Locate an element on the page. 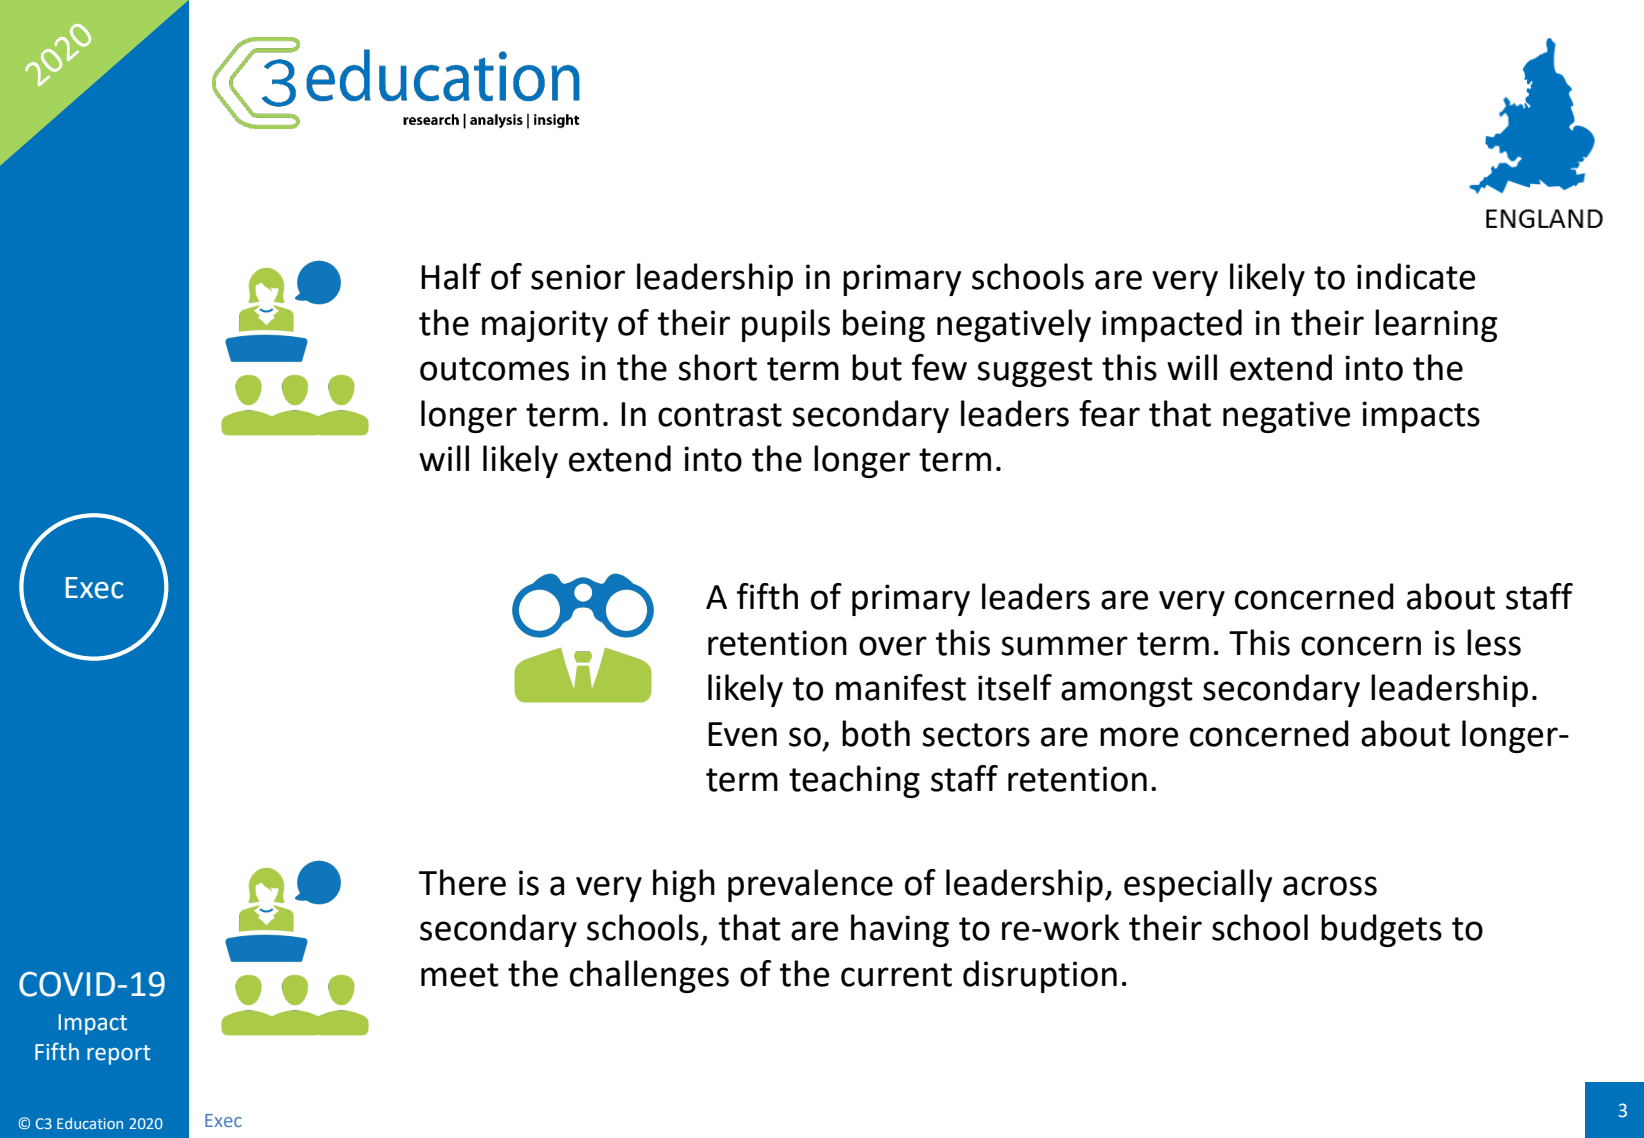  across is located at coordinates (1330, 886).
